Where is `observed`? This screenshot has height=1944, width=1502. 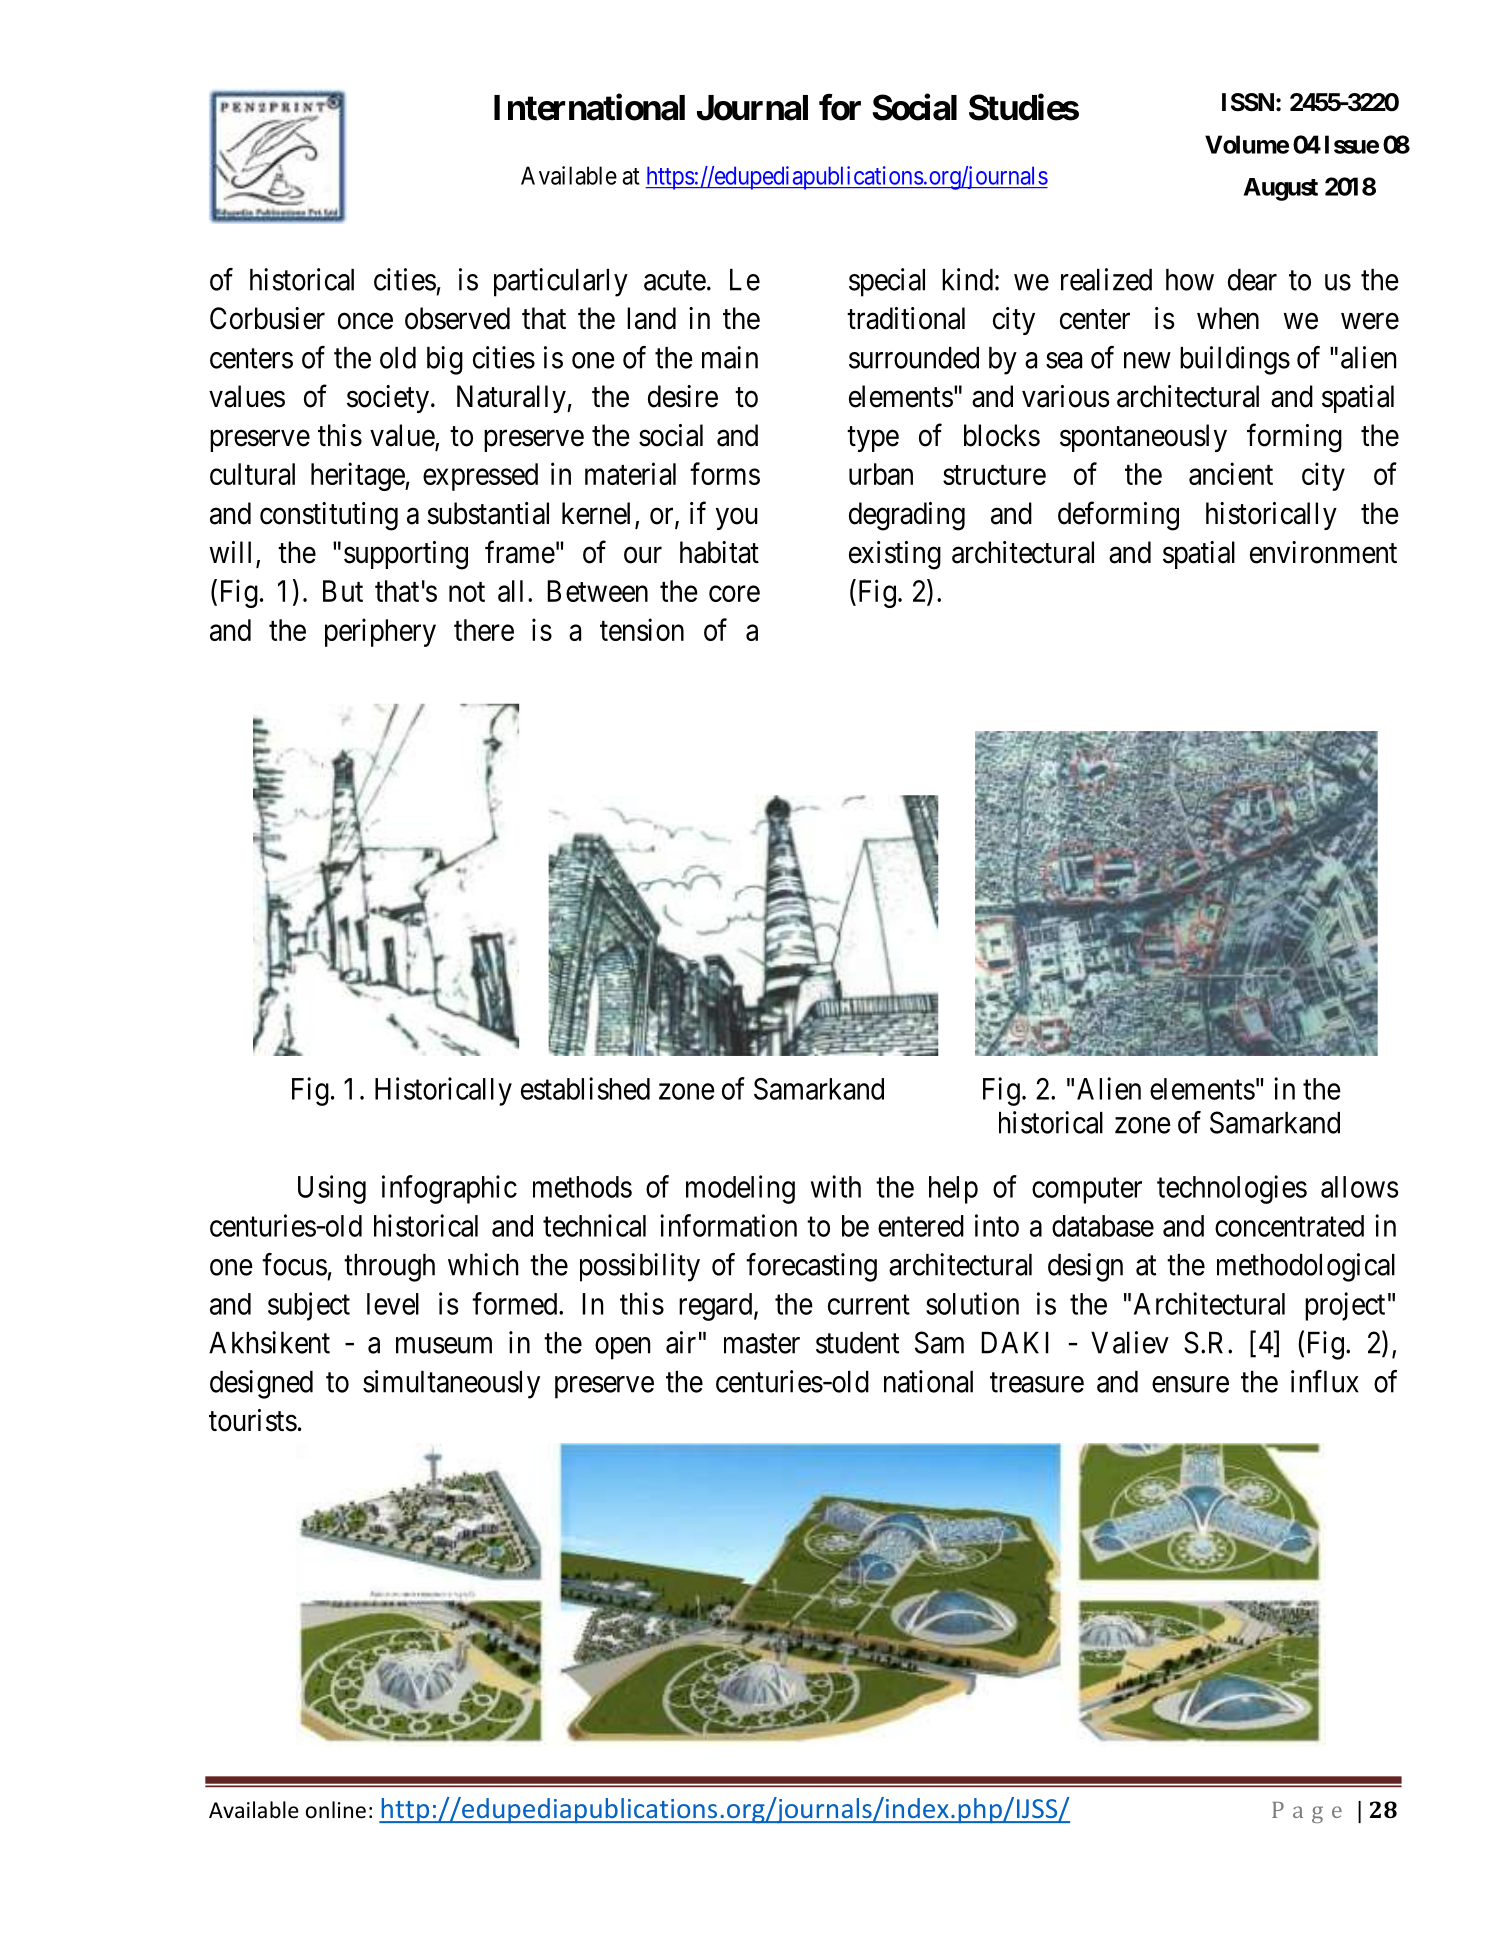 observed is located at coordinates (457, 318).
